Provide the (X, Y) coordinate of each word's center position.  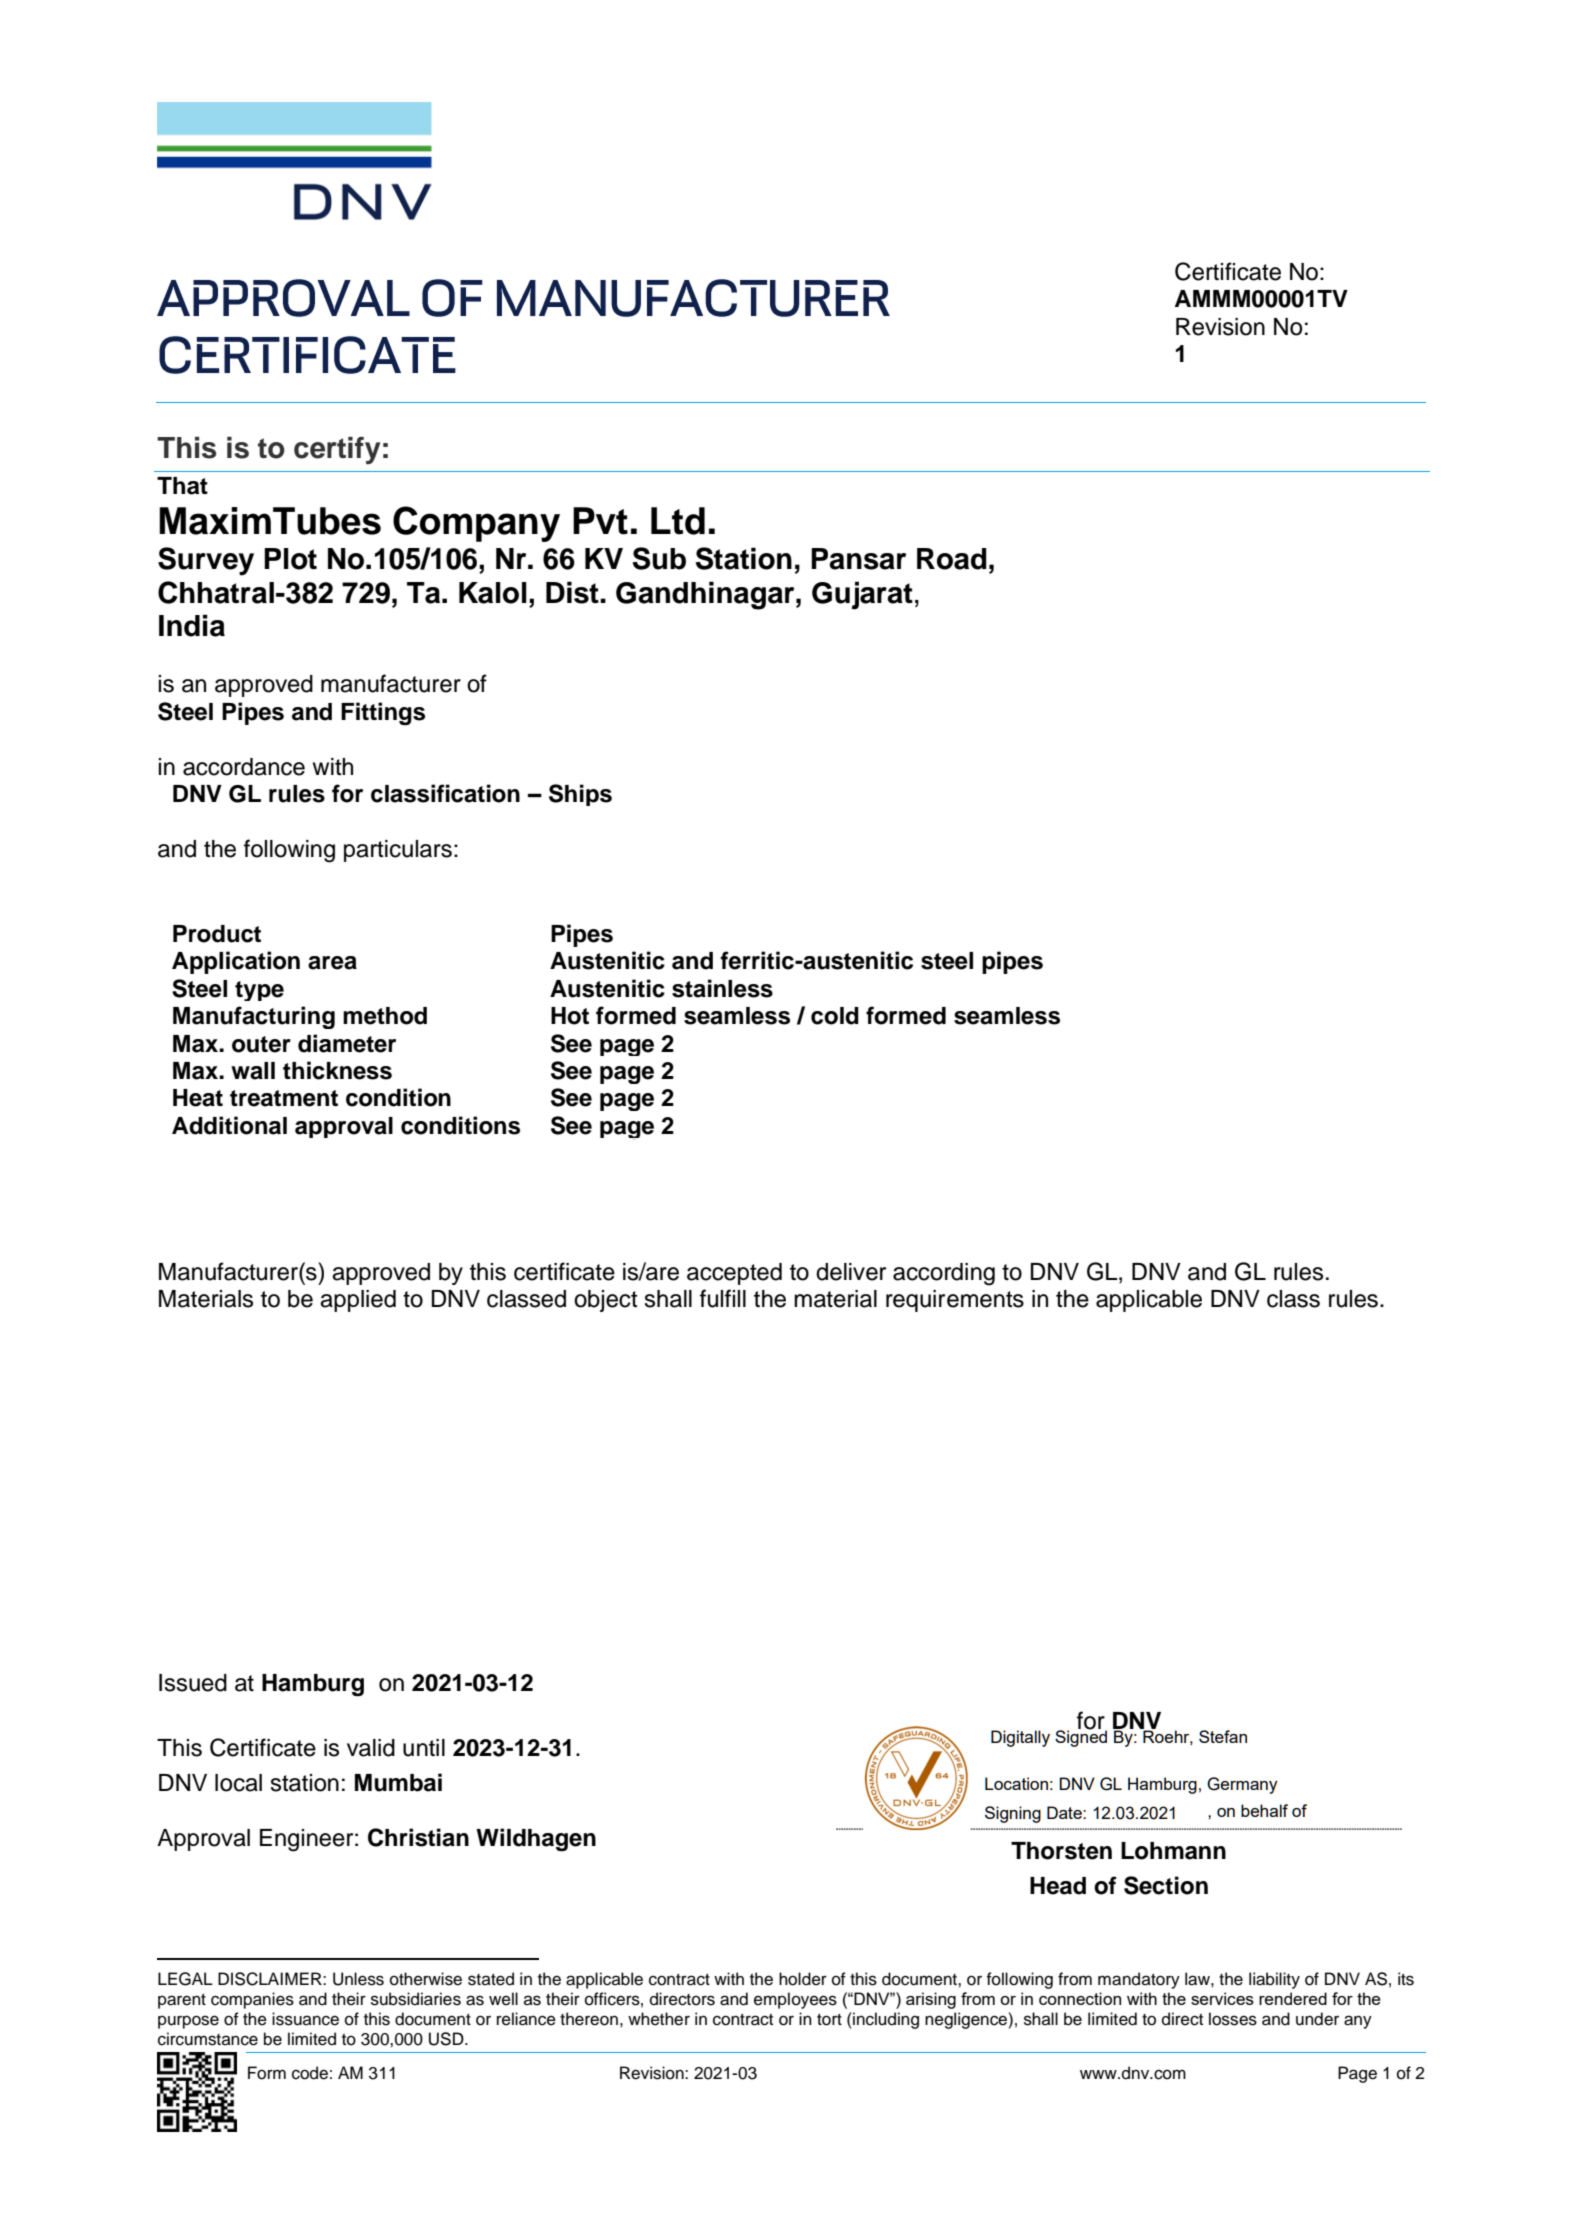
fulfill (723, 1298)
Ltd (678, 521)
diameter (347, 1043)
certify (337, 451)
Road (952, 559)
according (944, 1274)
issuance (305, 2019)
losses (1233, 2019)
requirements (955, 1301)
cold (835, 1016)
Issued (193, 1683)
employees (795, 2000)
